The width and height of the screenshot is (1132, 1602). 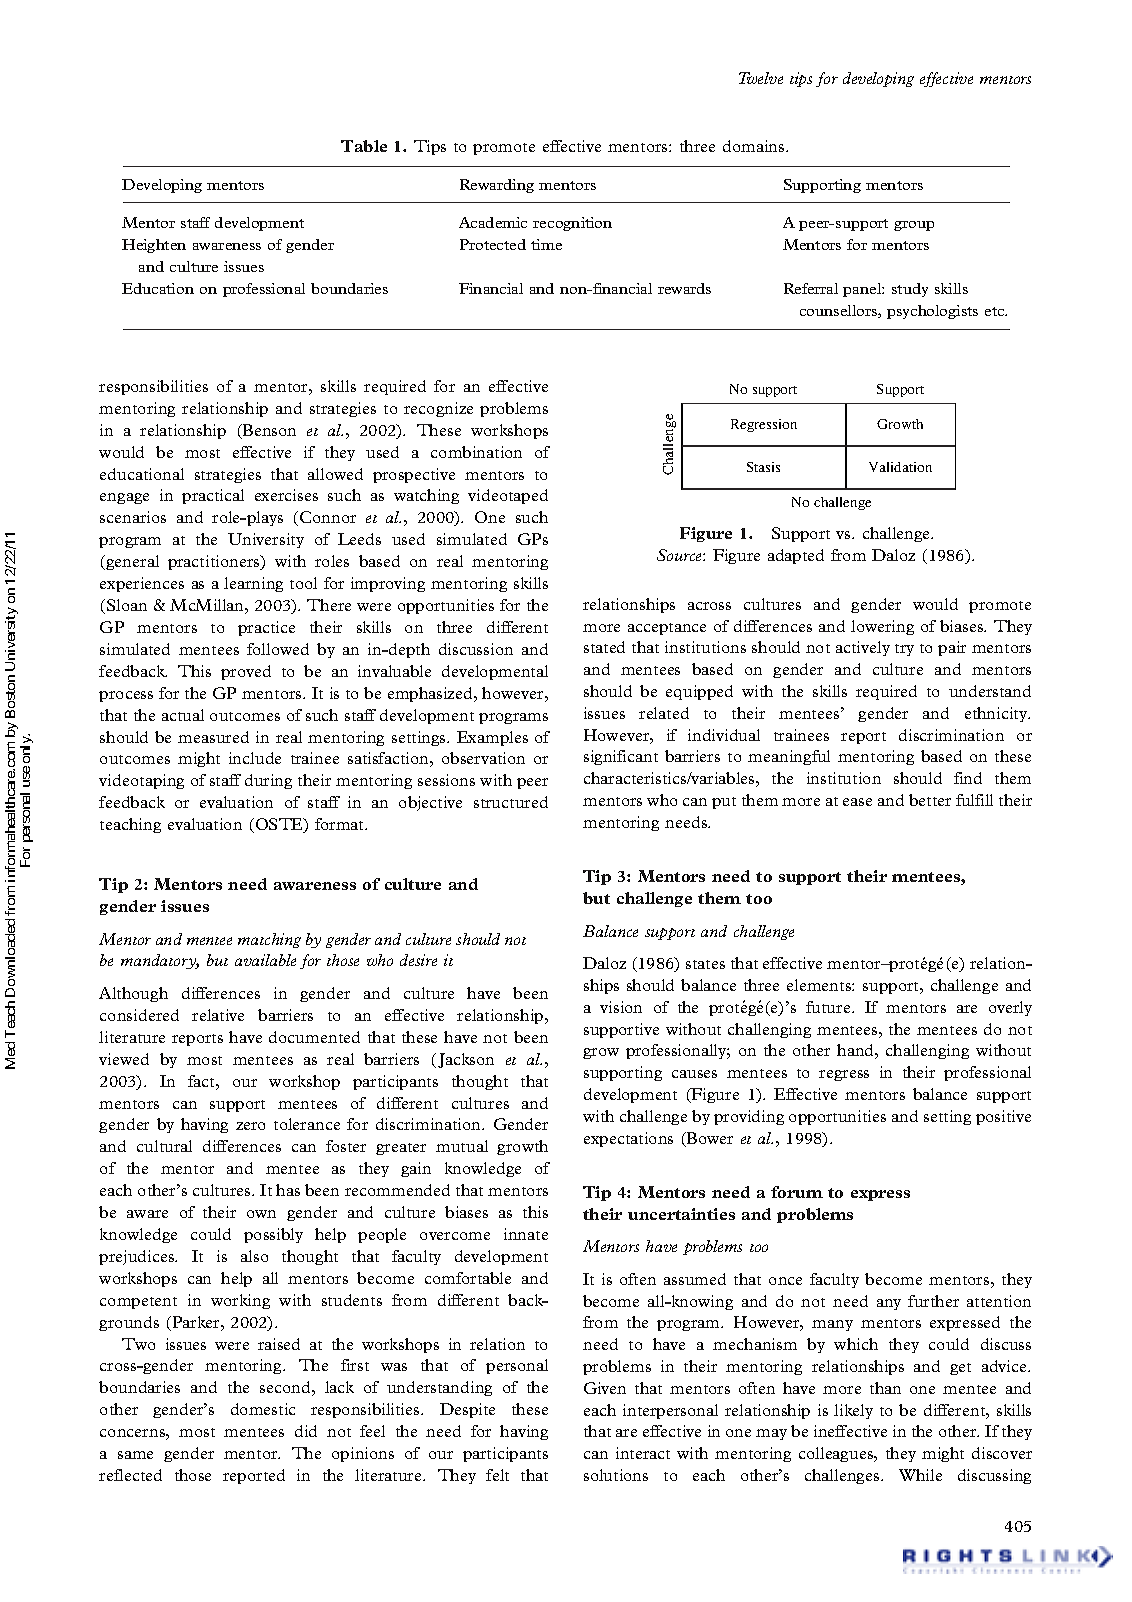 I want to click on Rewarding, so click(x=497, y=186).
